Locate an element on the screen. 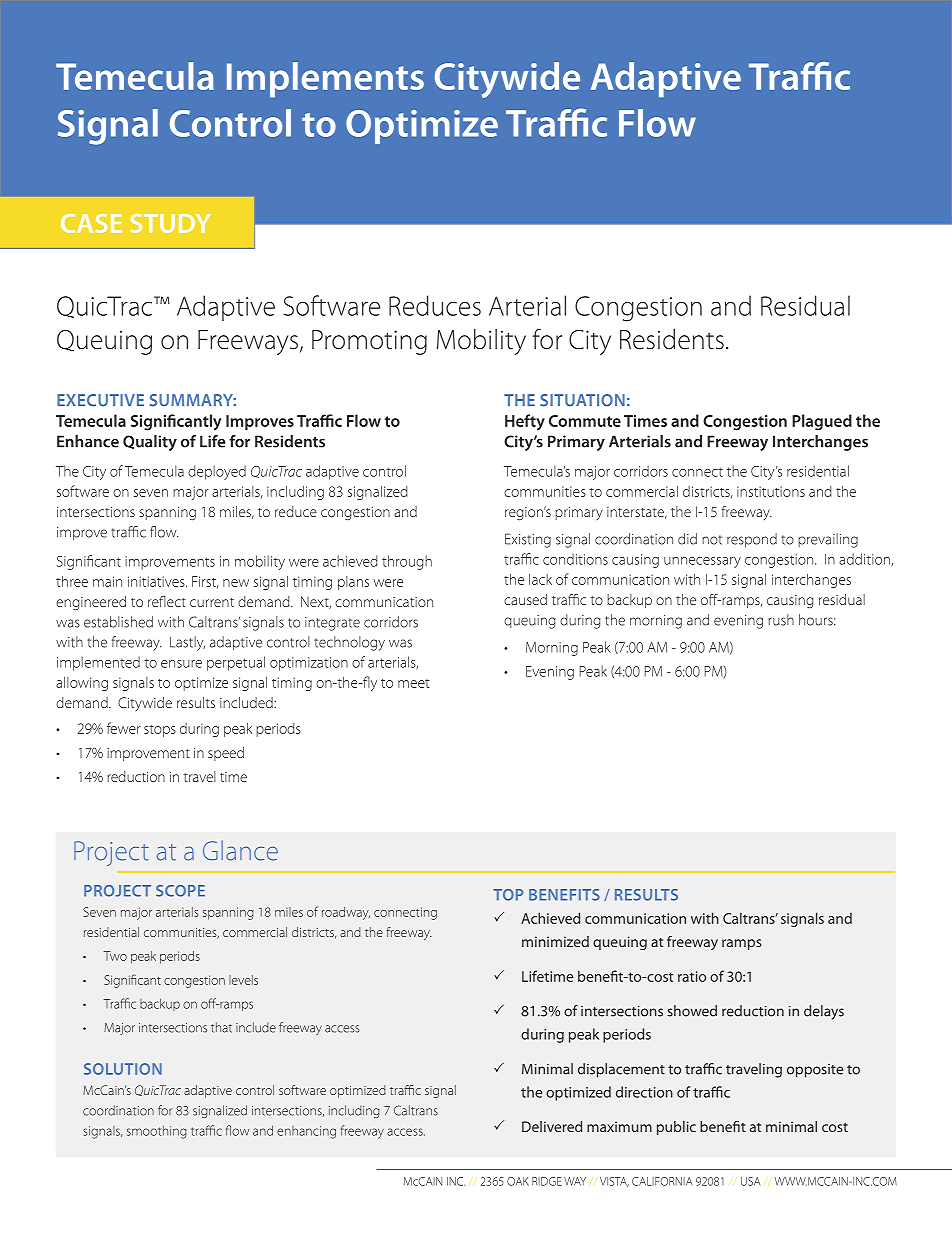 The image size is (952, 1233). caused is located at coordinates (525, 599).
